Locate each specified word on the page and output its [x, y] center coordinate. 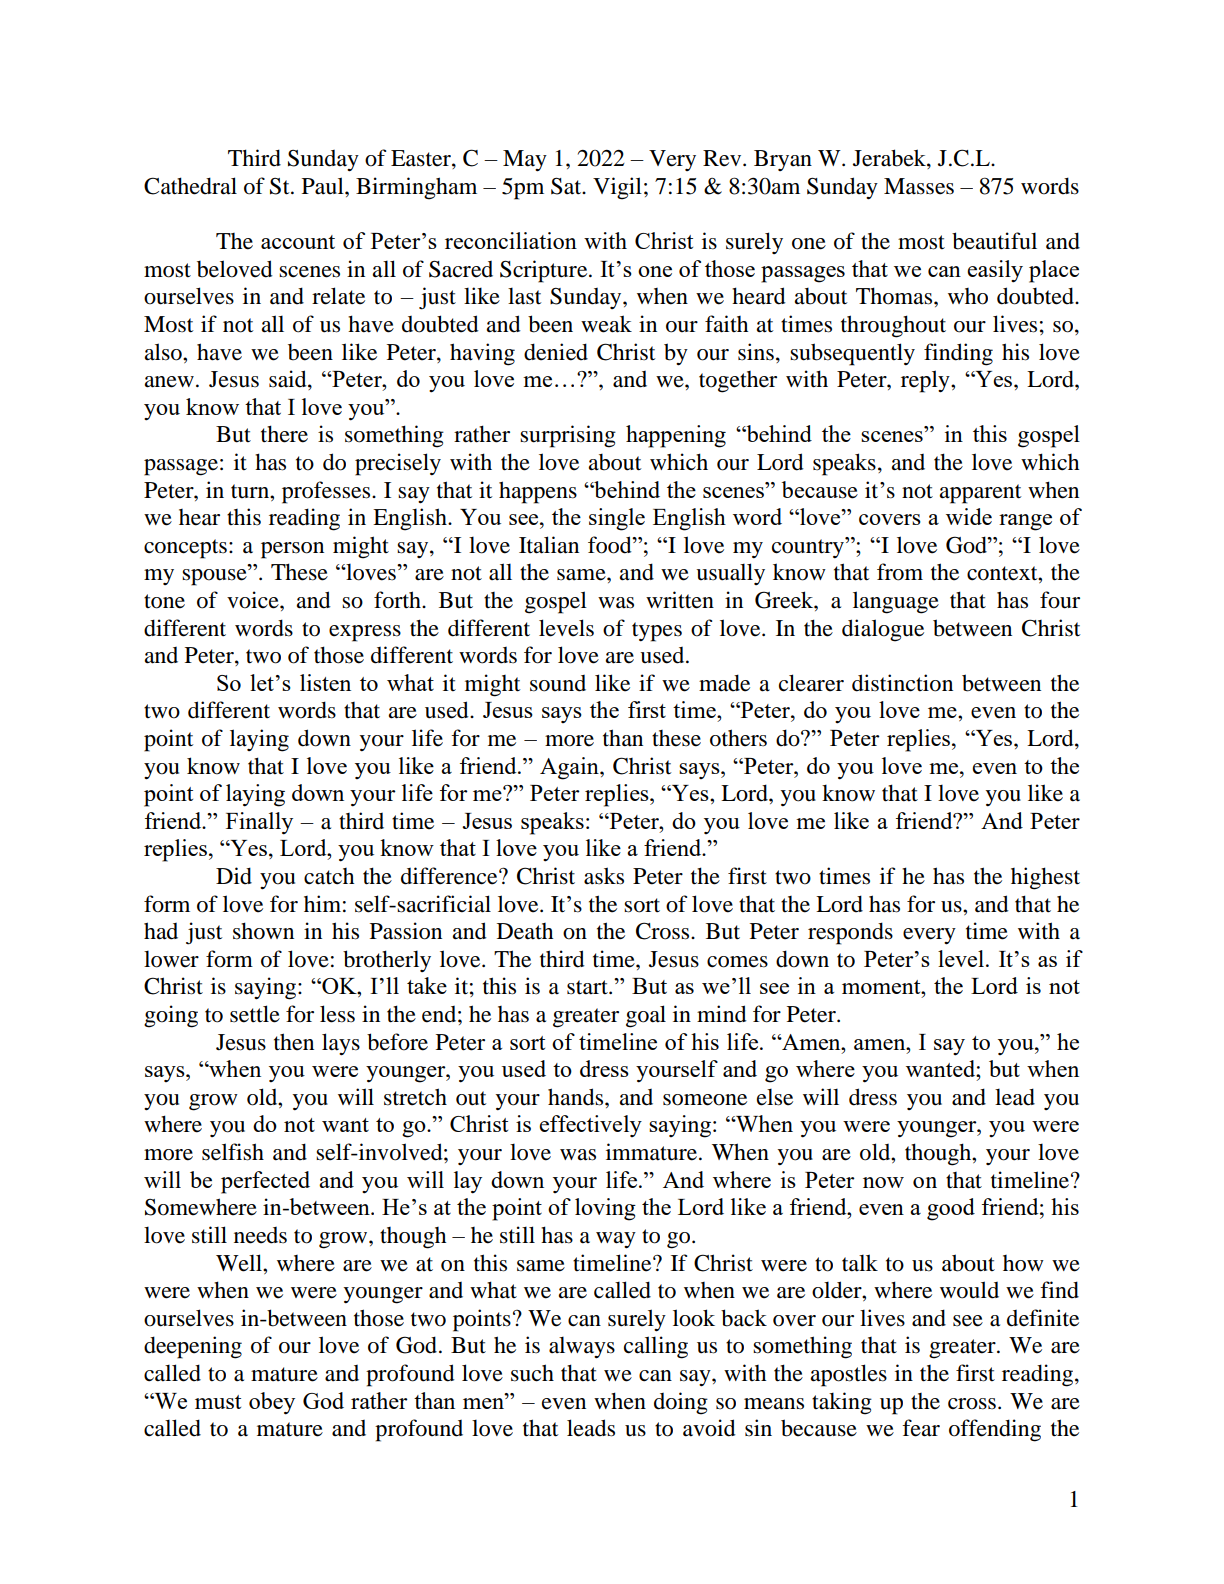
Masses [919, 186]
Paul [324, 186]
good [951, 1209]
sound [558, 683]
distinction [902, 683]
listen [325, 682]
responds [850, 933]
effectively [590, 1126]
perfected [265, 1182]
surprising [568, 436]
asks [604, 876]
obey [272, 1403]
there [284, 434]
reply [926, 381]
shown [263, 931]
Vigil [617, 188]
